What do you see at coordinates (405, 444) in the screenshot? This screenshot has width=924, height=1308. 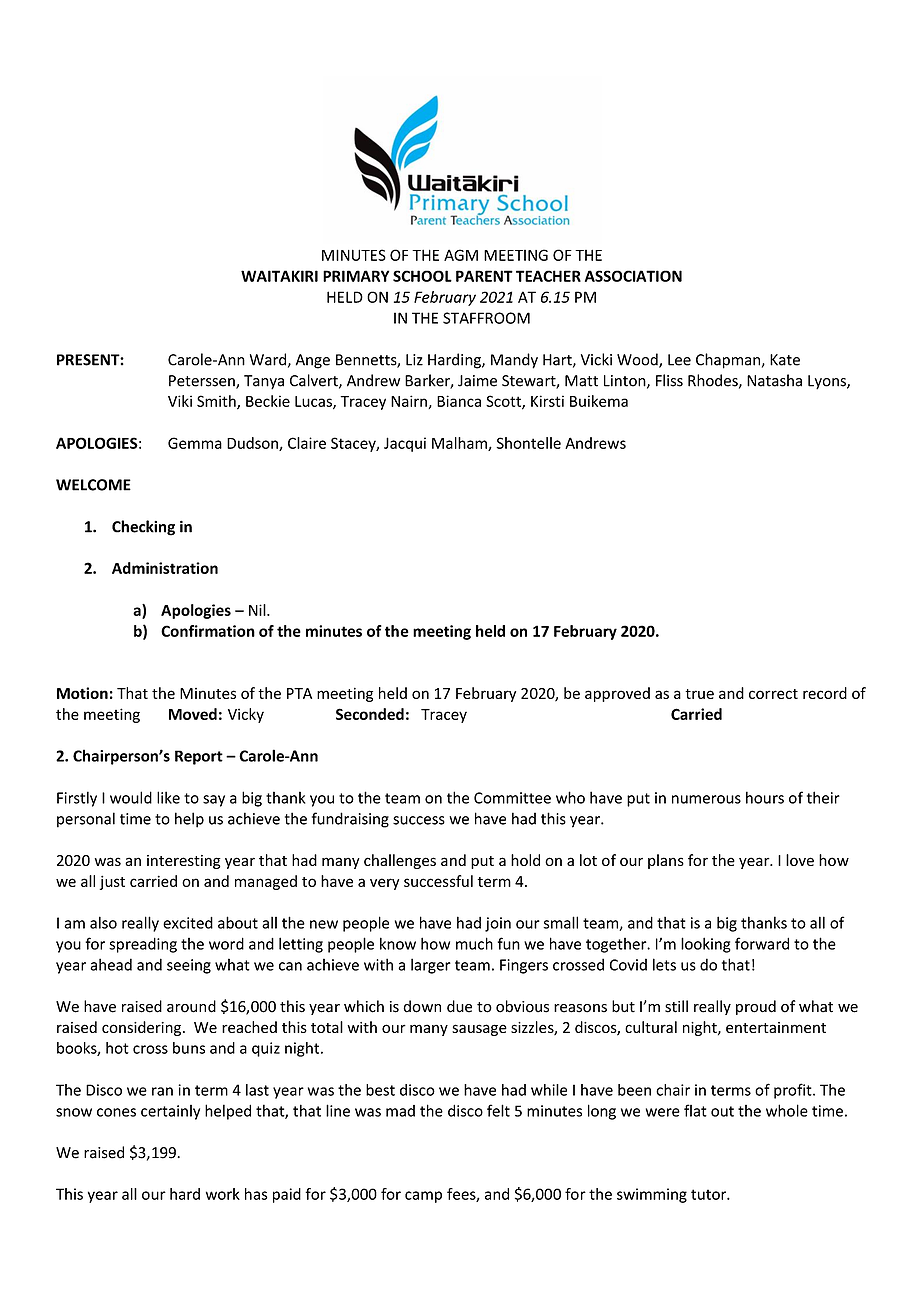 I see `Jacqui` at bounding box center [405, 444].
